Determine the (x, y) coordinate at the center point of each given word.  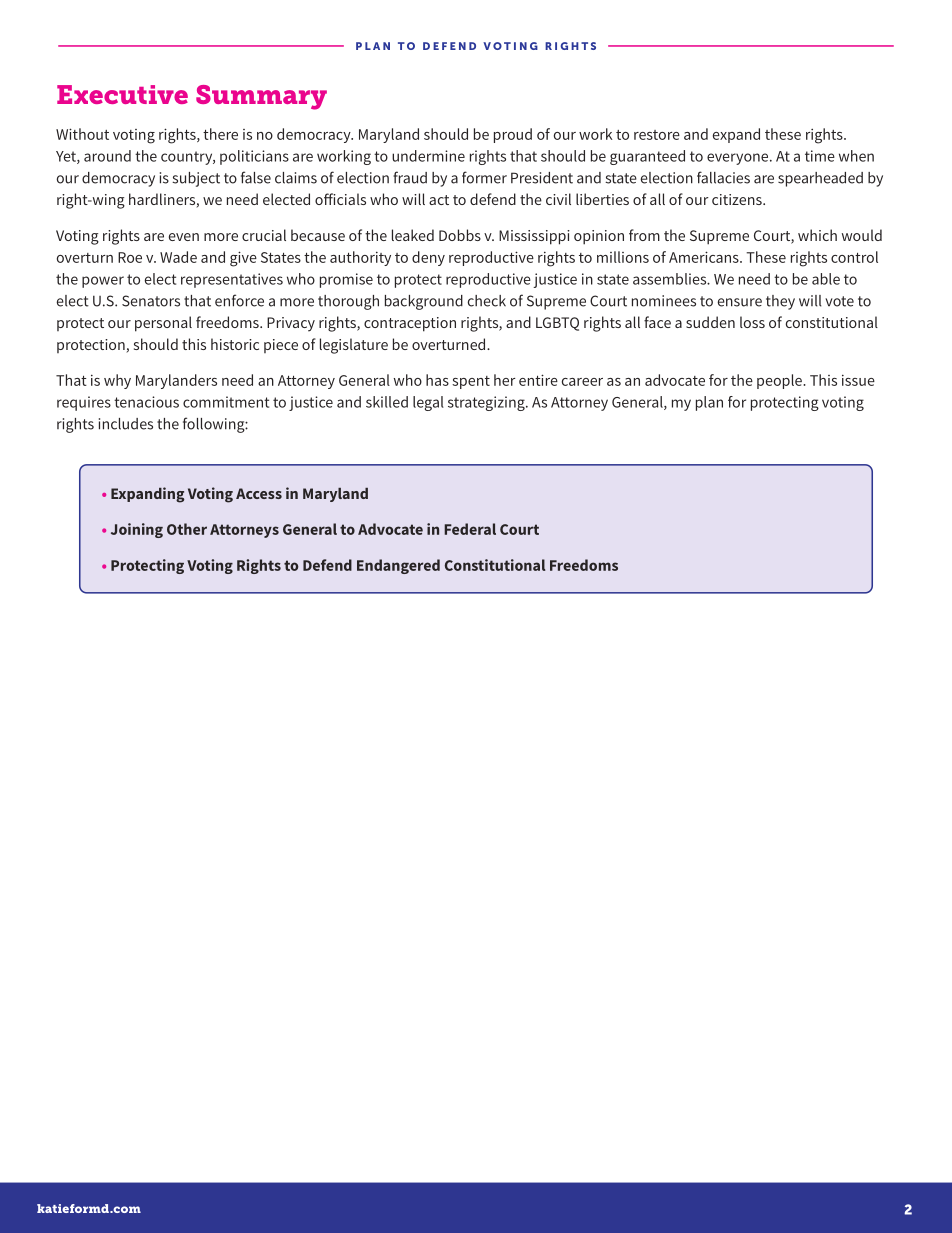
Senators (151, 301)
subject (196, 179)
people (780, 381)
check (487, 301)
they (780, 302)
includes (126, 424)
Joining (137, 530)
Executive (122, 94)
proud (513, 135)
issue (858, 380)
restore (657, 135)
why (117, 381)
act (439, 200)
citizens (738, 199)
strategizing (487, 403)
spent (471, 382)
